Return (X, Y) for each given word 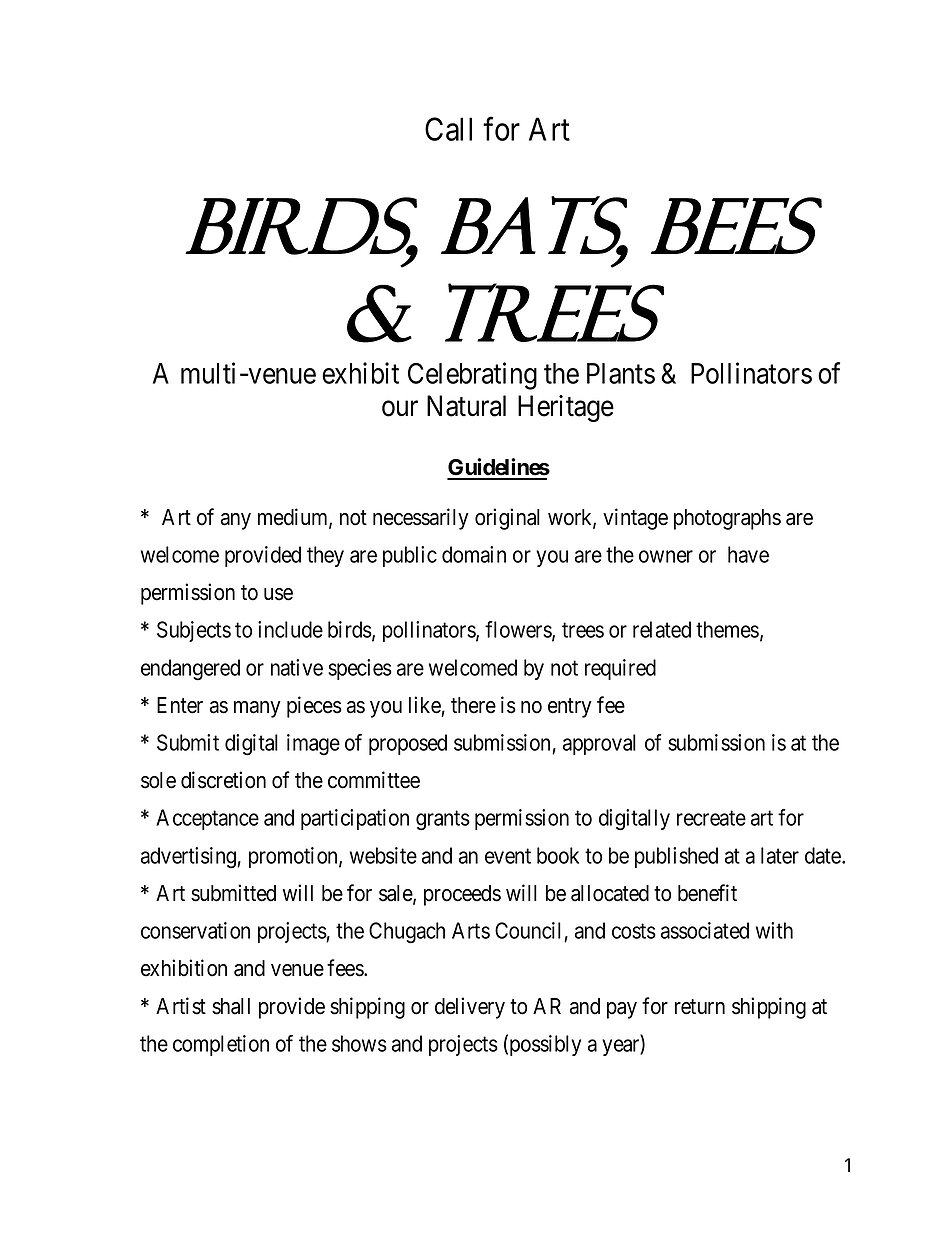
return (700, 1007)
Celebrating (472, 376)
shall (231, 1006)
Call (448, 129)
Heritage (566, 408)
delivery (470, 1008)
